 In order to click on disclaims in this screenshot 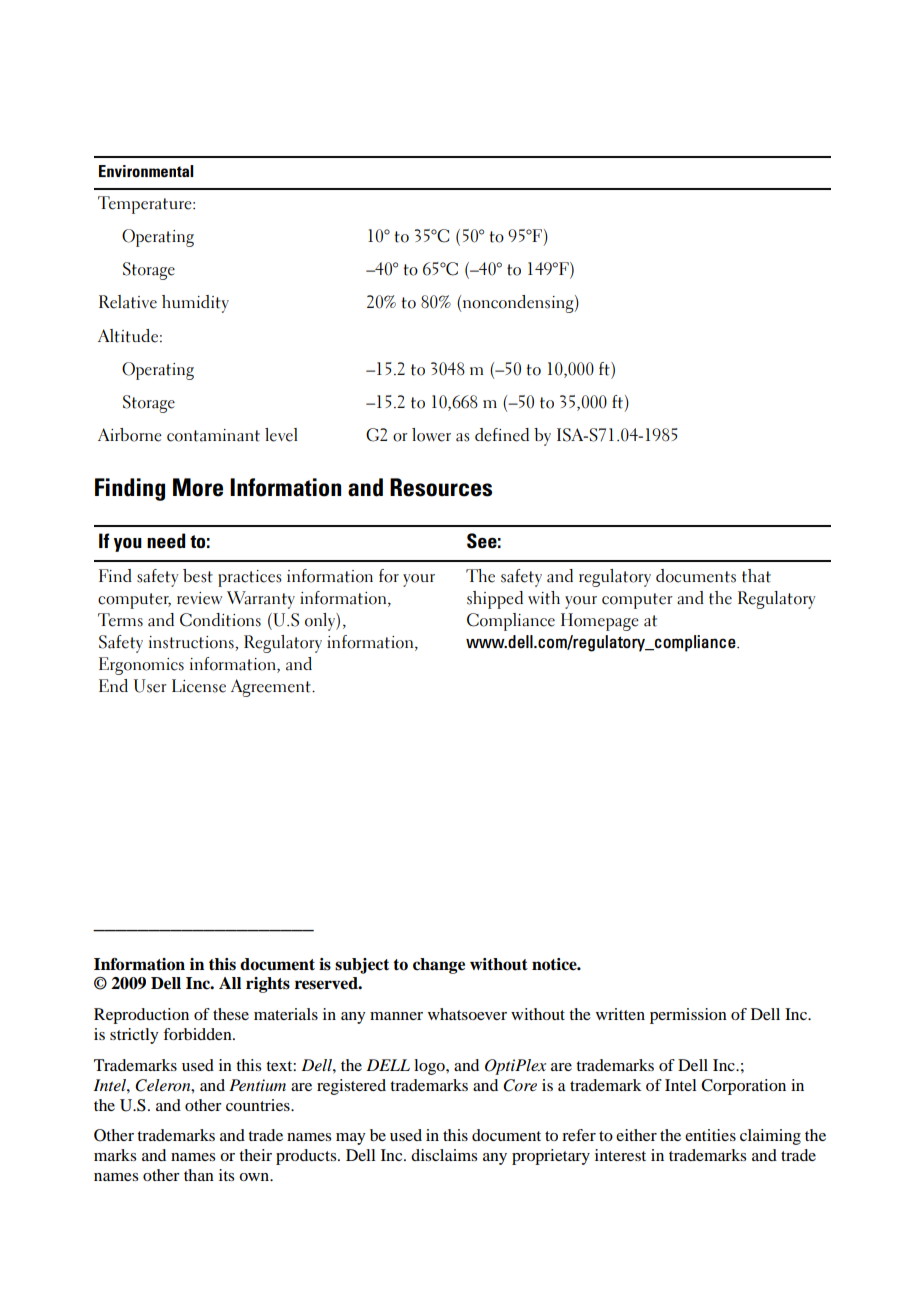, I will do `click(444, 1155)`.
